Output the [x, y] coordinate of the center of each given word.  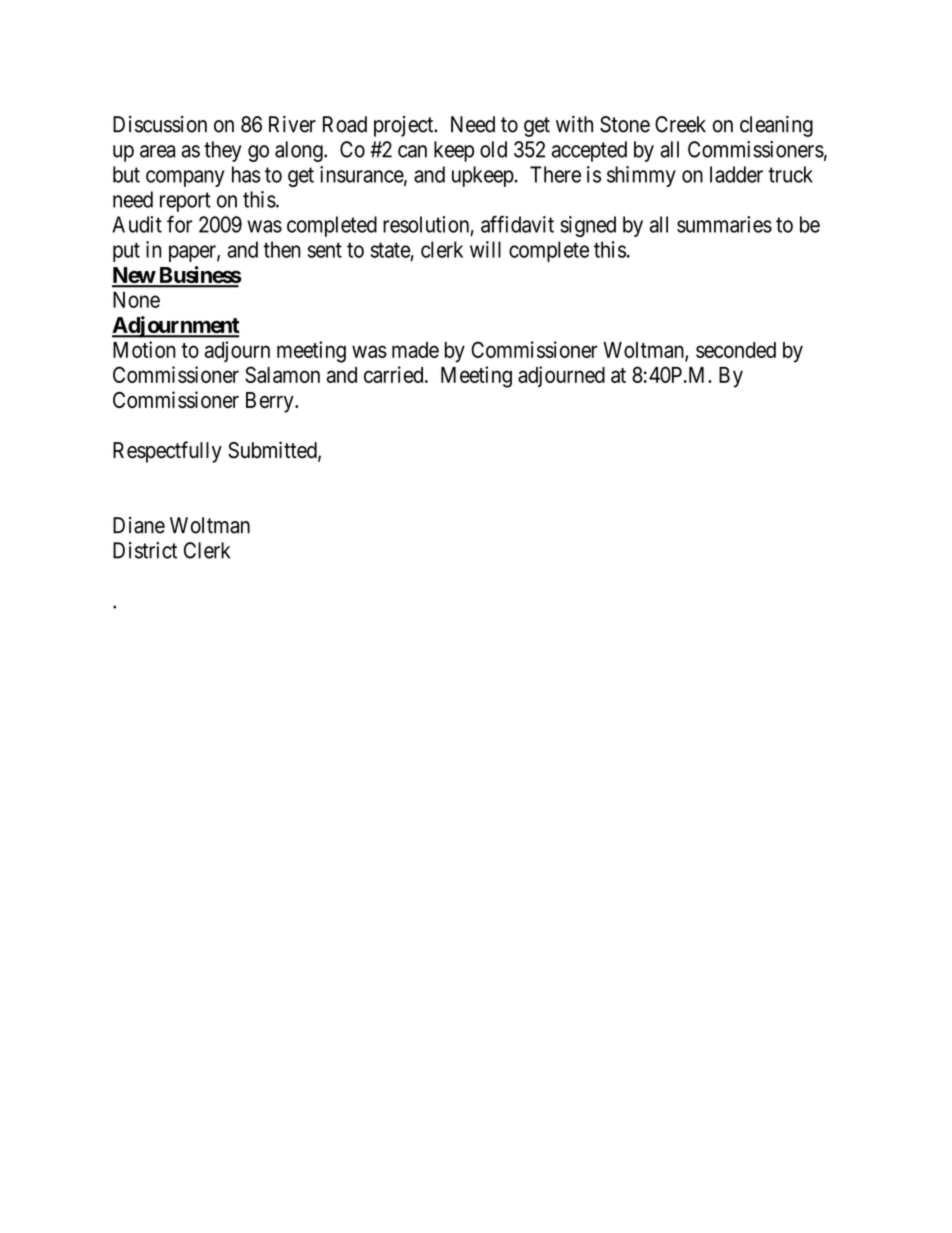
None [136, 299]
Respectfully [167, 452]
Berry [271, 402]
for [179, 224]
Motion [144, 349]
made [415, 350]
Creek [680, 124]
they [223, 151]
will [485, 249]
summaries [724, 224]
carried [395, 374]
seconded [736, 350]
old [493, 149]
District [145, 550]
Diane [139, 525]
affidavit [517, 224]
